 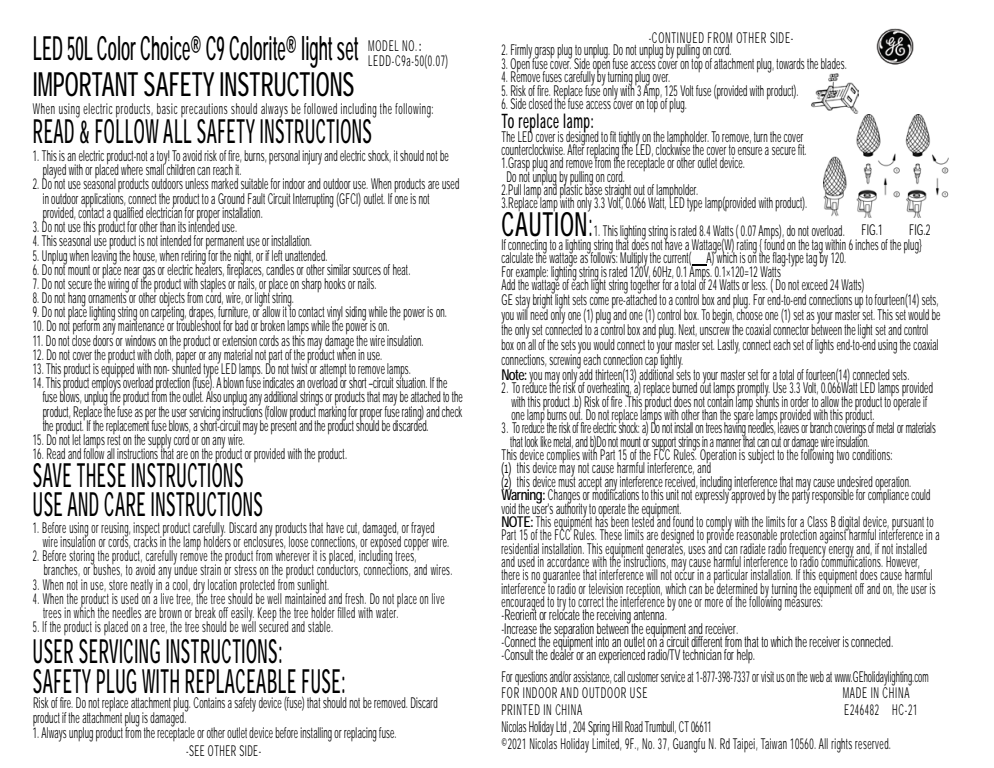 What do you see at coordinates (521, 709) in the screenshot?
I see `PRINTED` at bounding box center [521, 709].
